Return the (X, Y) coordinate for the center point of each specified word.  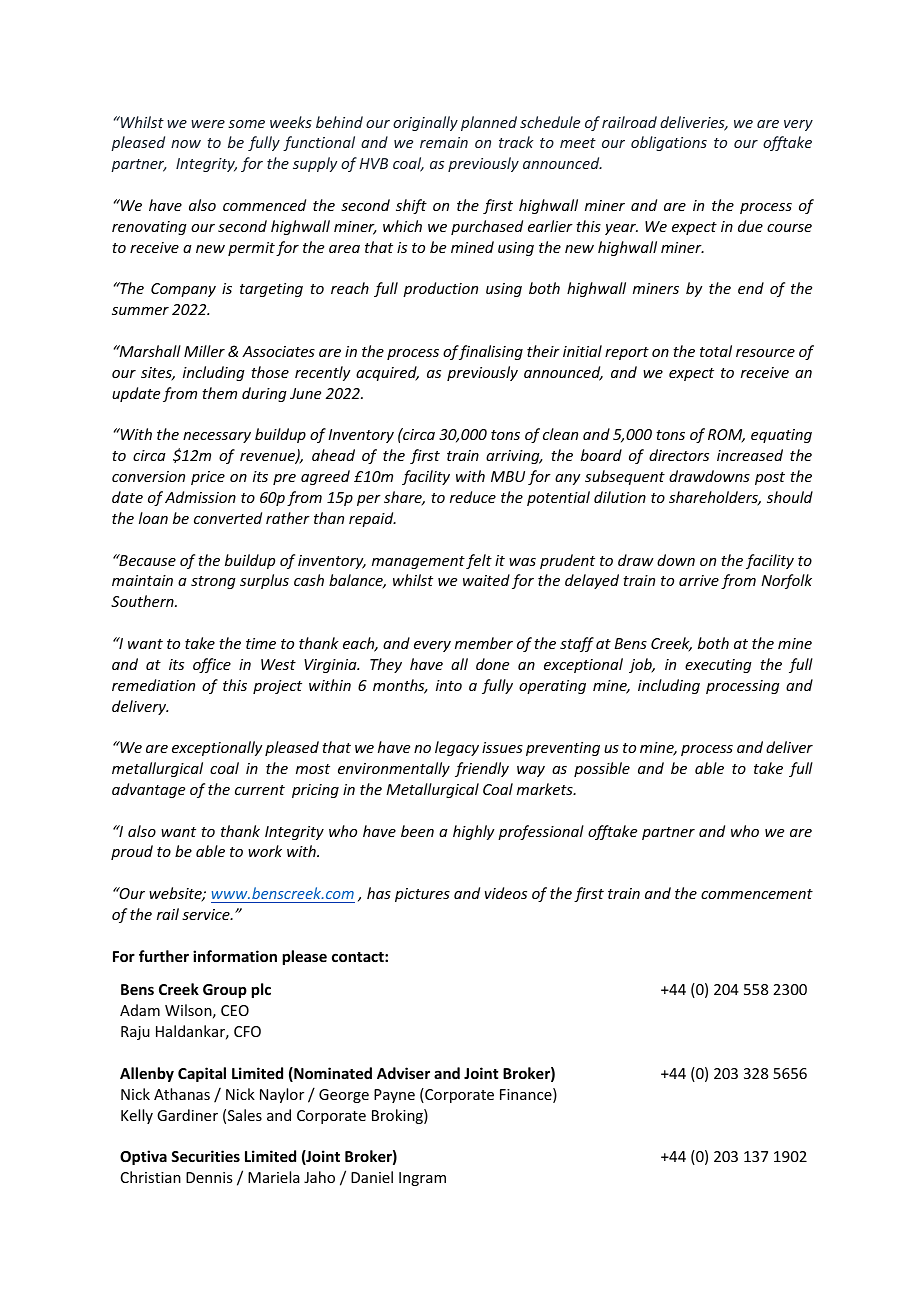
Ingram (422, 1179)
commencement (757, 894)
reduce (473, 497)
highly (474, 832)
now (186, 144)
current (260, 790)
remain (444, 142)
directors (679, 455)
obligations (669, 143)
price (208, 478)
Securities (205, 1156)
